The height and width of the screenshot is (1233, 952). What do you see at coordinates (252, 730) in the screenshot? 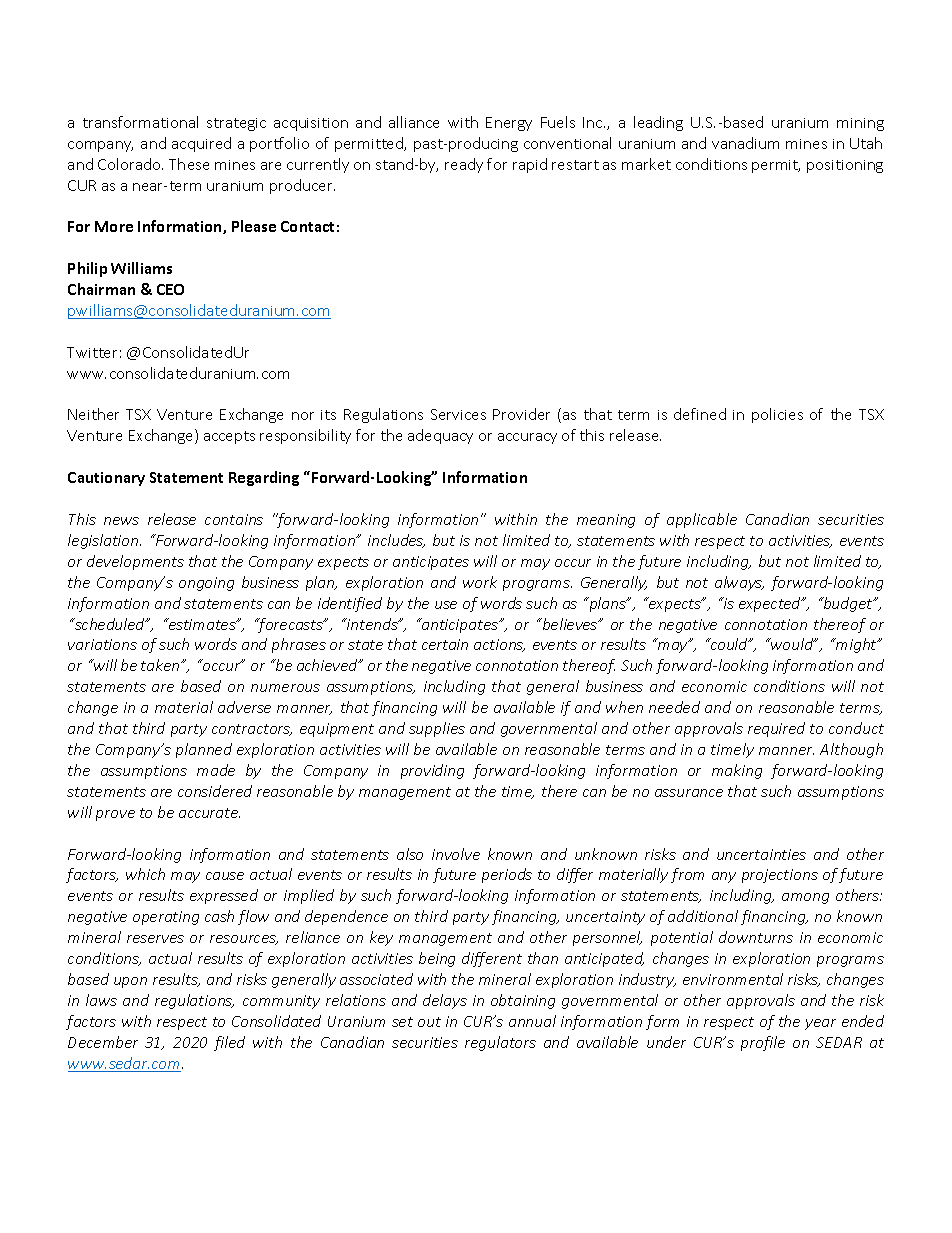
I see `contractors` at bounding box center [252, 730].
